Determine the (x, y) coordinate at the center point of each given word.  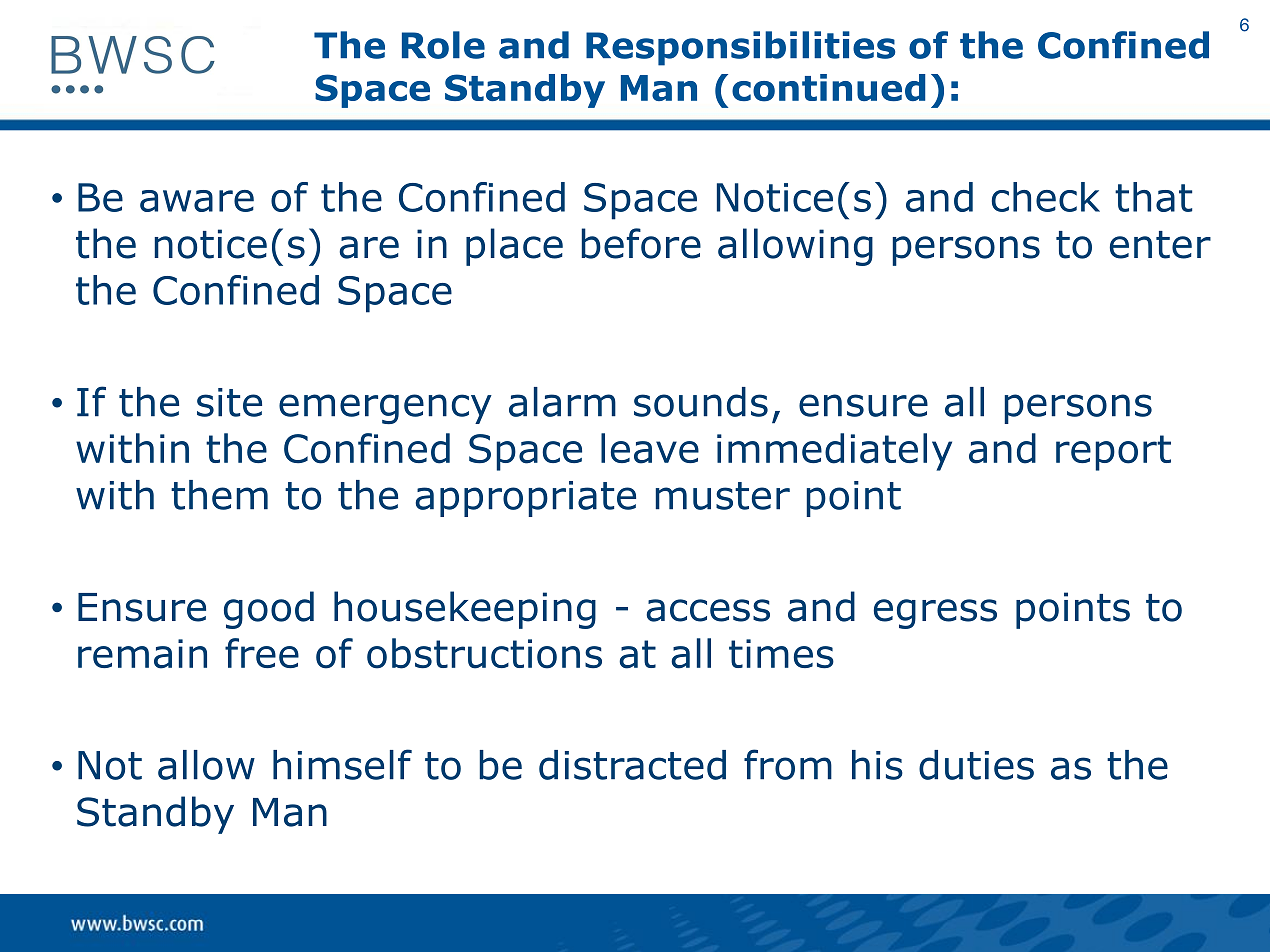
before (641, 243)
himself (342, 764)
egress (935, 614)
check (1046, 197)
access (708, 610)
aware (197, 201)
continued (829, 88)
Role (443, 45)
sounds (701, 402)
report (1113, 453)
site (229, 402)
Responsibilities (740, 48)
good (269, 610)
